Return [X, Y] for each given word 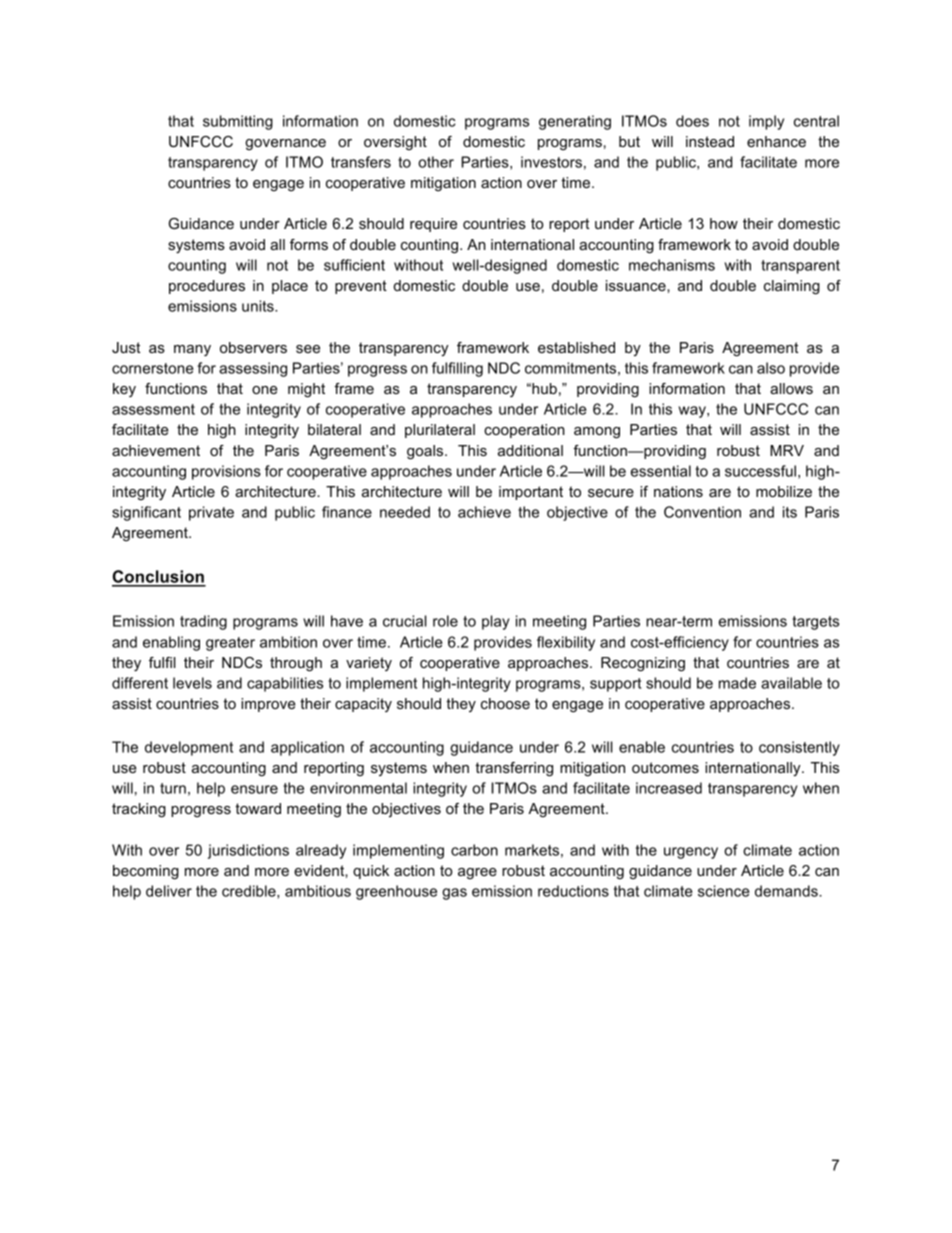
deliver [169, 891]
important [531, 493]
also [771, 368]
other [436, 162]
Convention [702, 512]
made [737, 683]
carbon [474, 850]
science [724, 891]
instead [710, 141]
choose [505, 703]
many [192, 350]
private [211, 513]
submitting [238, 122]
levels [192, 683]
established [576, 347]
